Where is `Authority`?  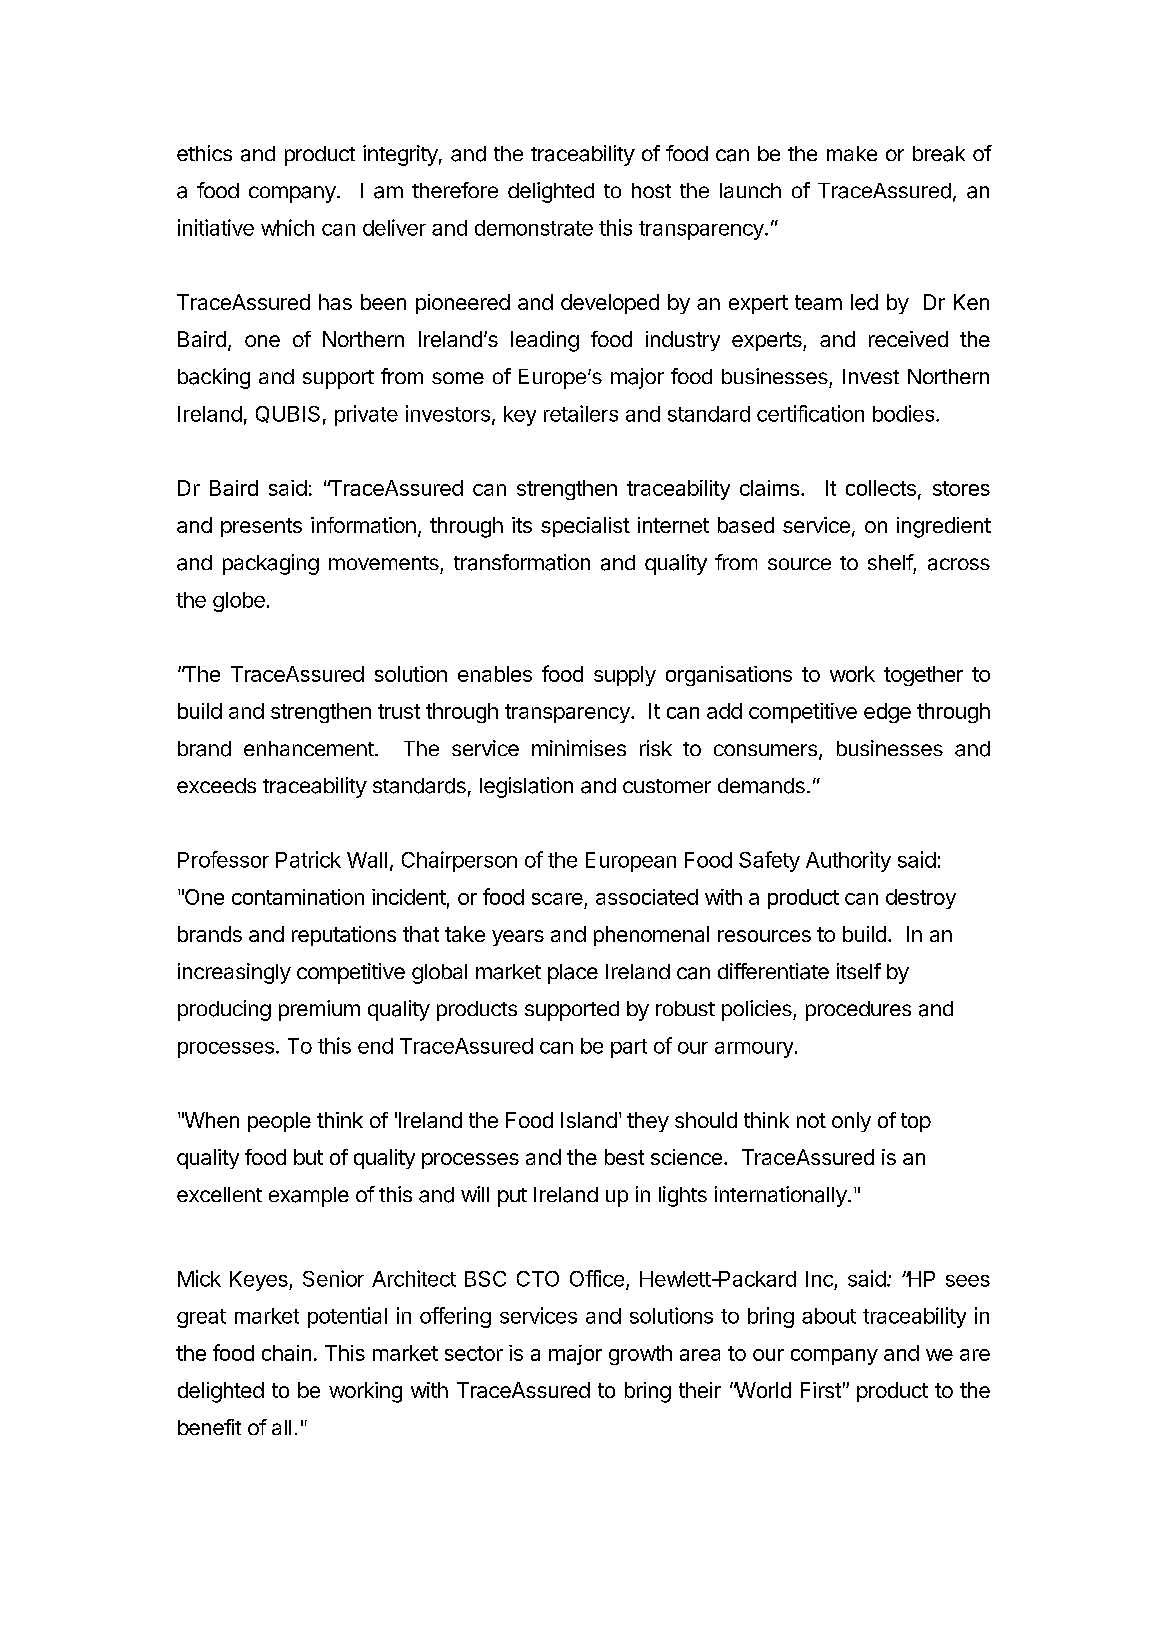
Authority is located at coordinates (848, 861).
